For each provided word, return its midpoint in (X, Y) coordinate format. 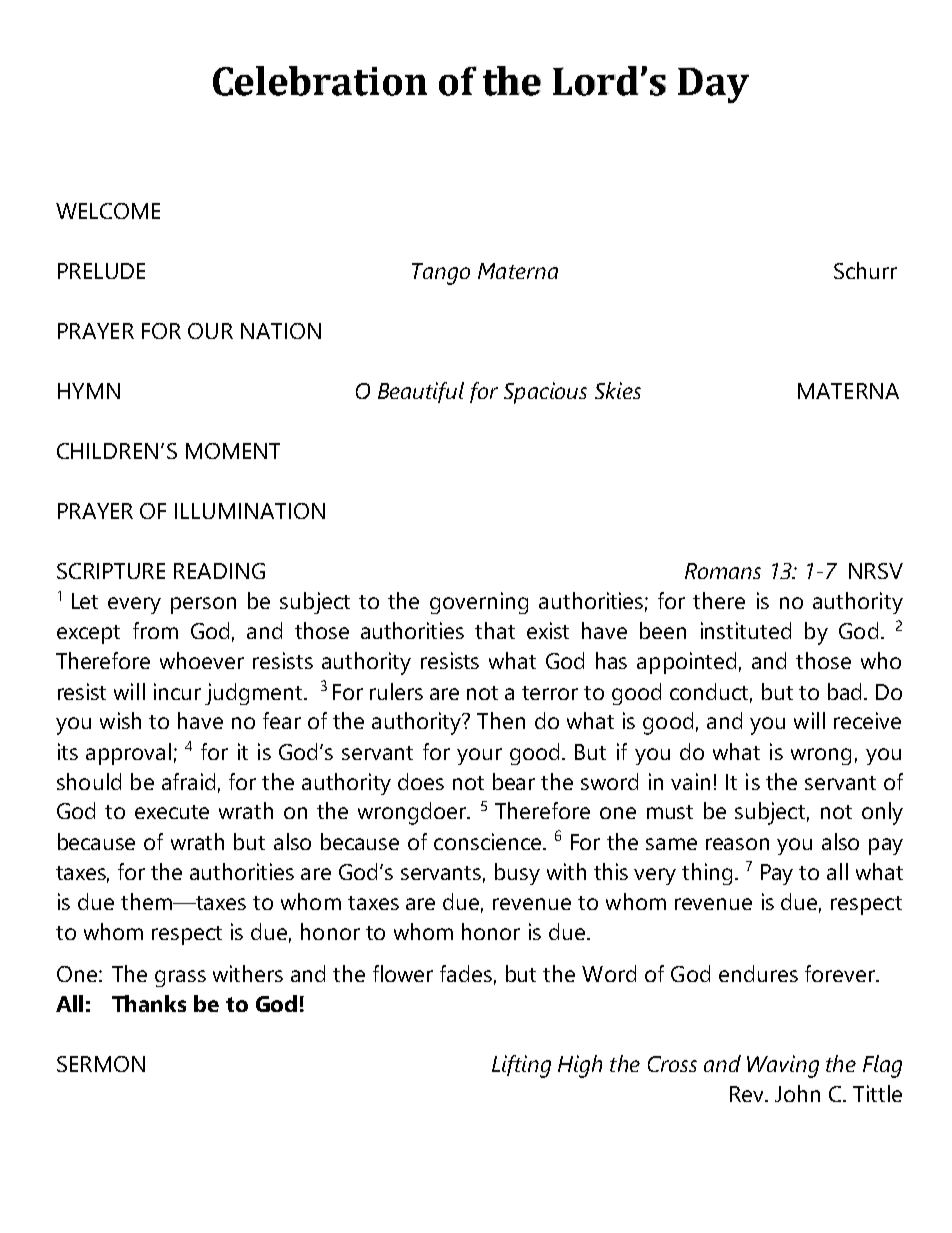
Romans (723, 571)
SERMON (101, 1064)
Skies (618, 390)
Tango (441, 274)
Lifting (521, 1066)
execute (172, 812)
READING (219, 571)
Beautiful (421, 392)
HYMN (89, 391)
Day (713, 85)
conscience (489, 841)
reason (737, 844)
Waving (783, 1066)
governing (479, 603)
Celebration (320, 81)
